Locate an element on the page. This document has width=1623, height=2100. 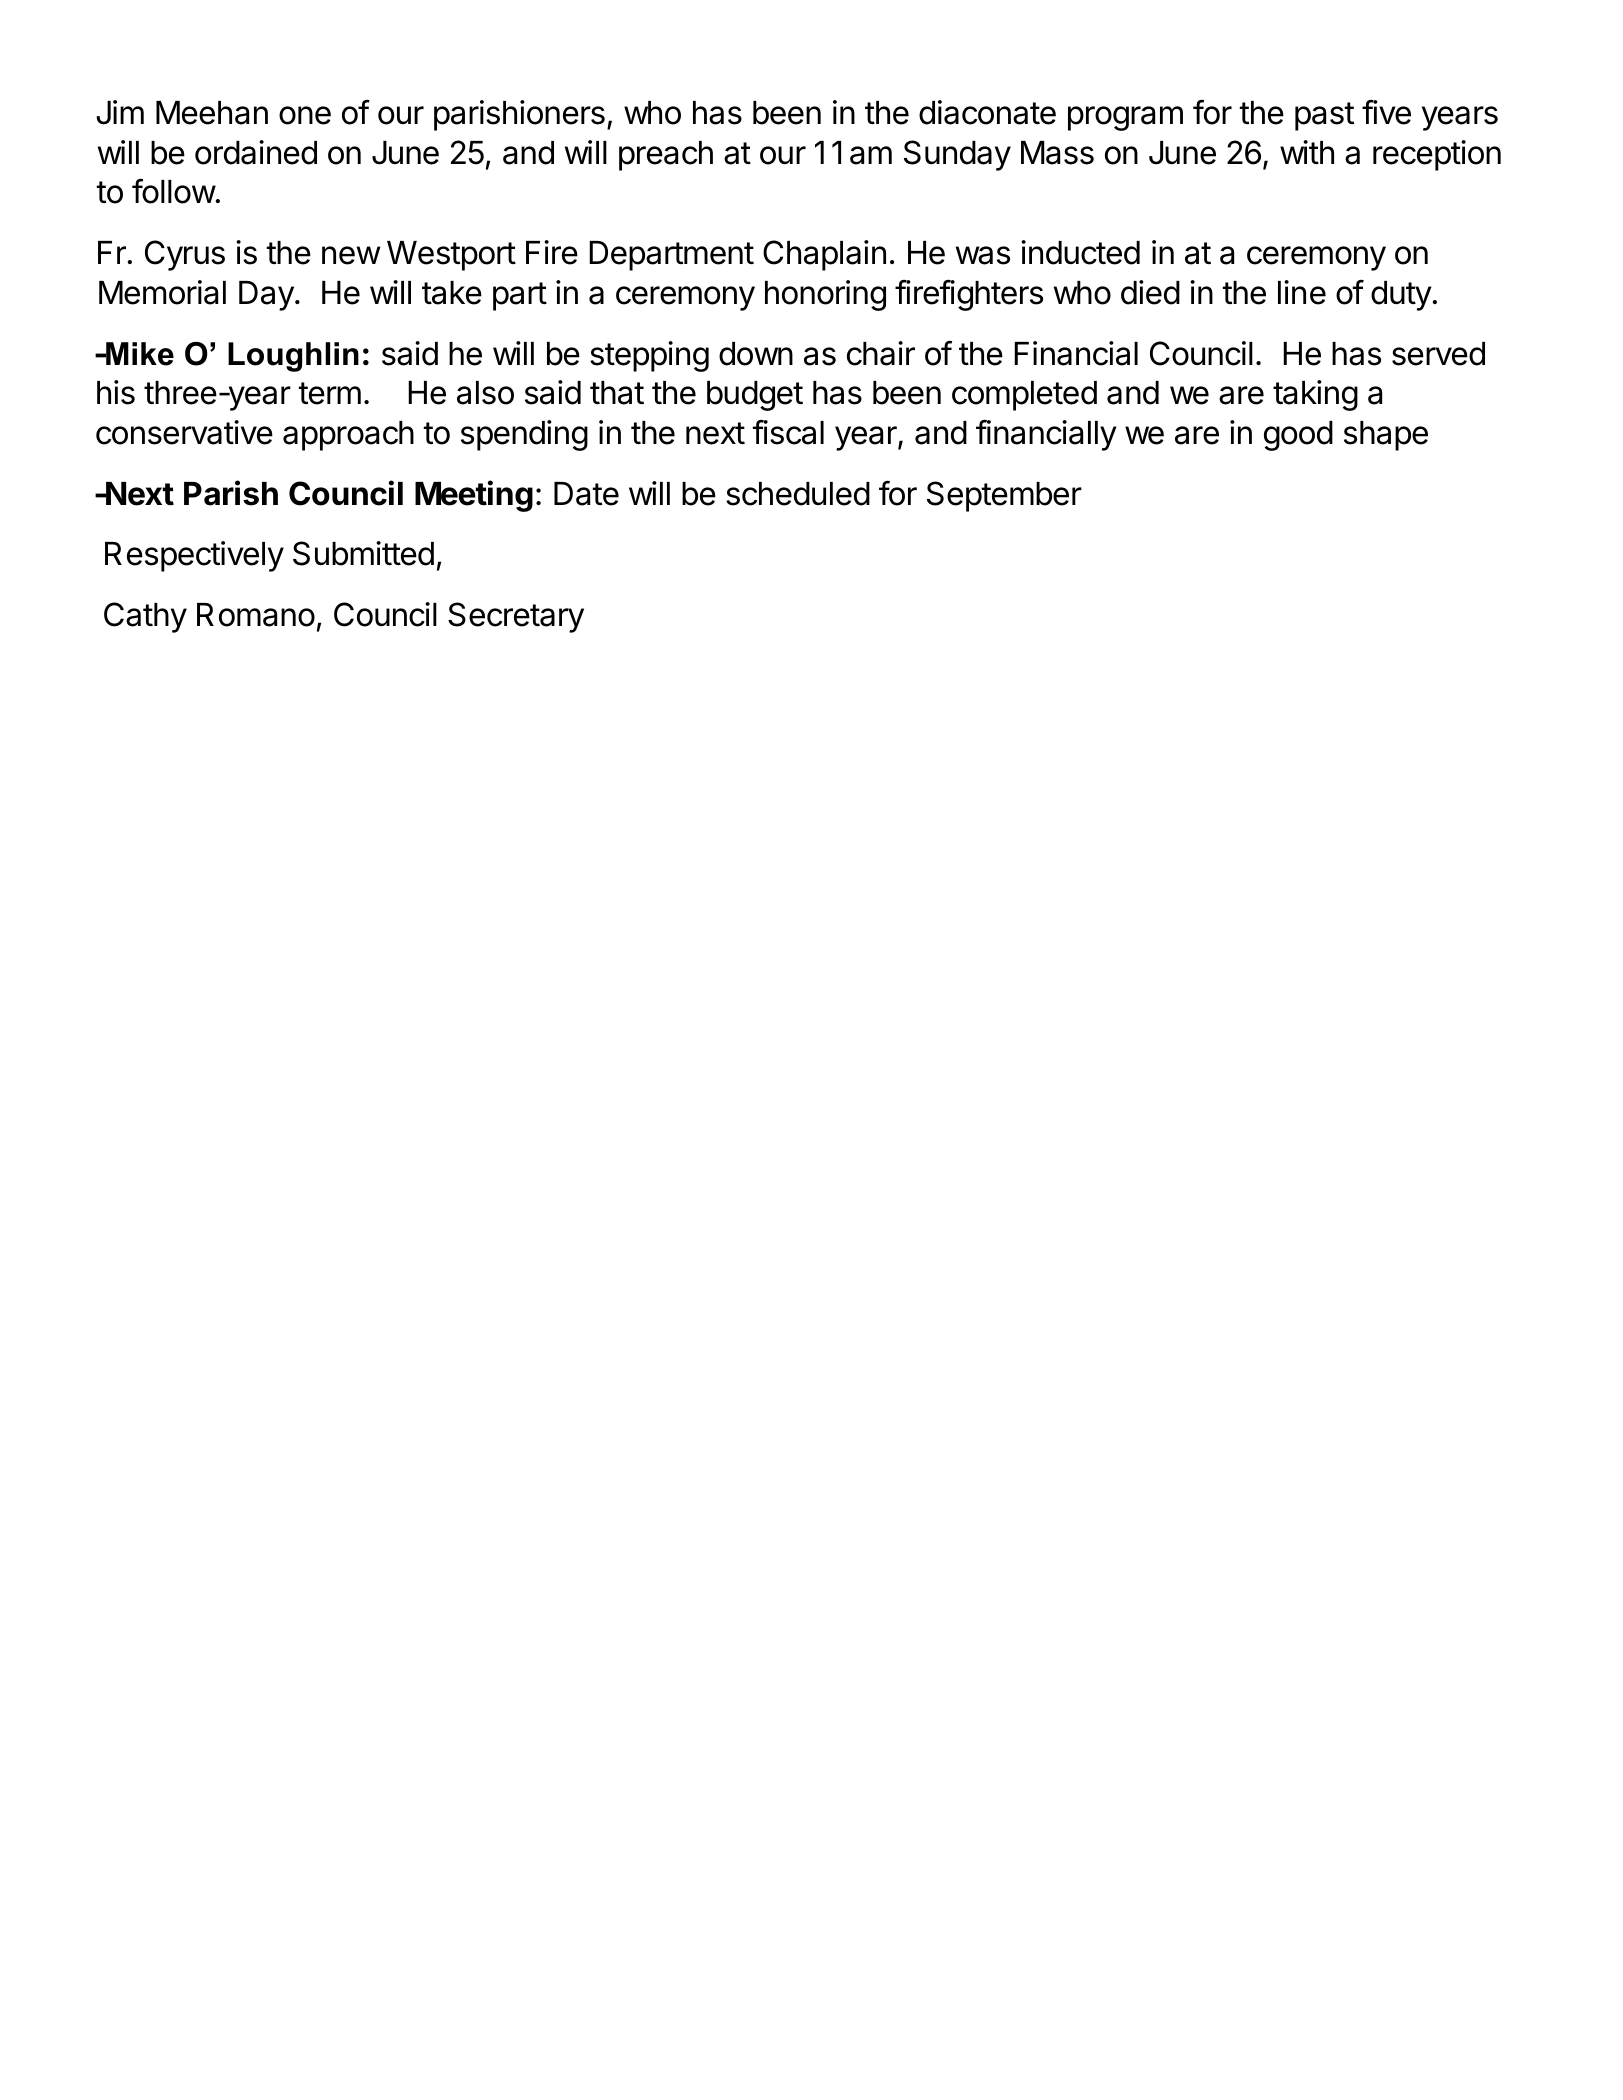
Romano is located at coordinates (256, 615).
